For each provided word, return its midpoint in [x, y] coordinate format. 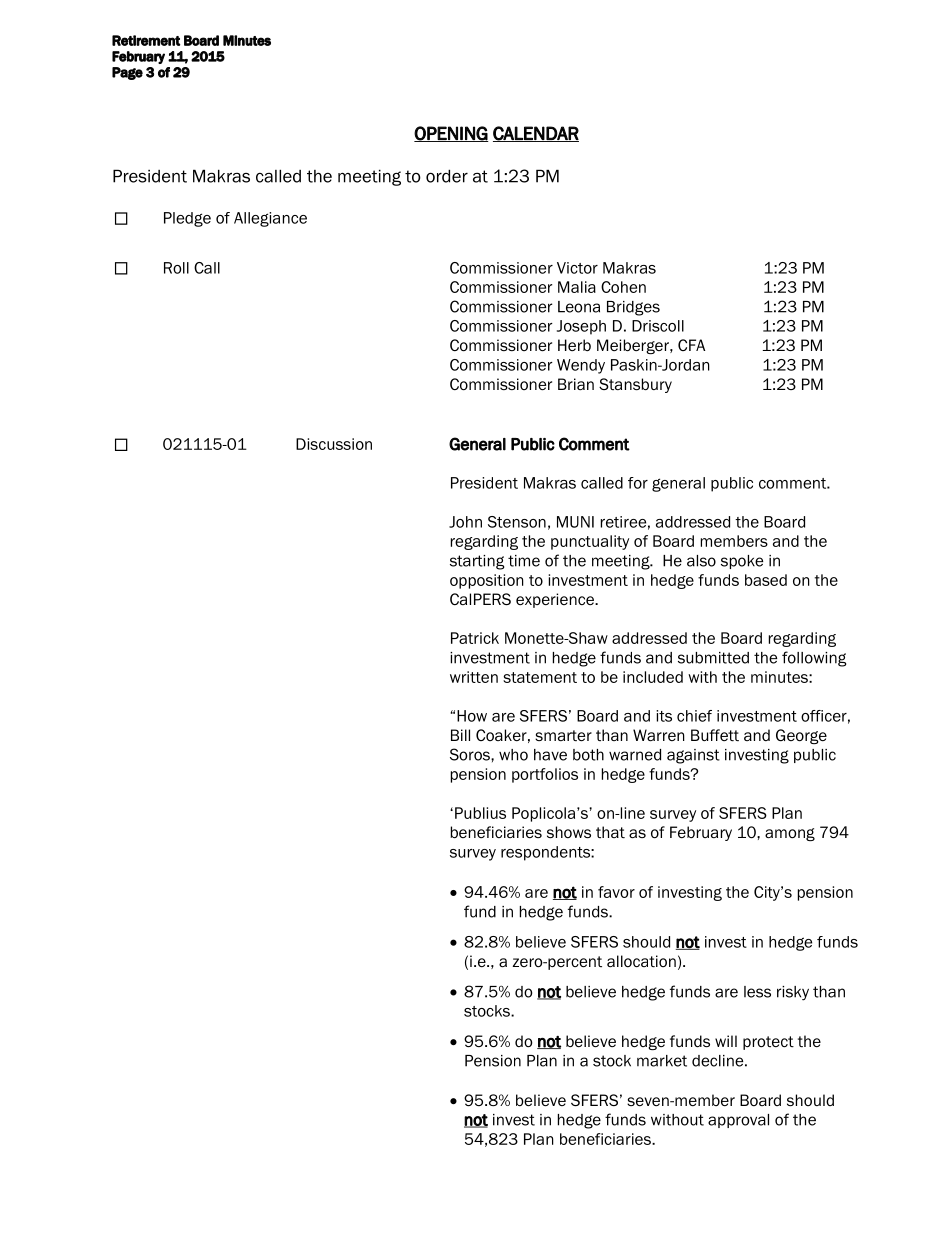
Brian [576, 384]
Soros [471, 754]
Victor [577, 268]
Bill [460, 735]
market [662, 1061]
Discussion [334, 444]
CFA [691, 345]
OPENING [451, 134]
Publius [480, 813]
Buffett [715, 735]
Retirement [146, 40]
